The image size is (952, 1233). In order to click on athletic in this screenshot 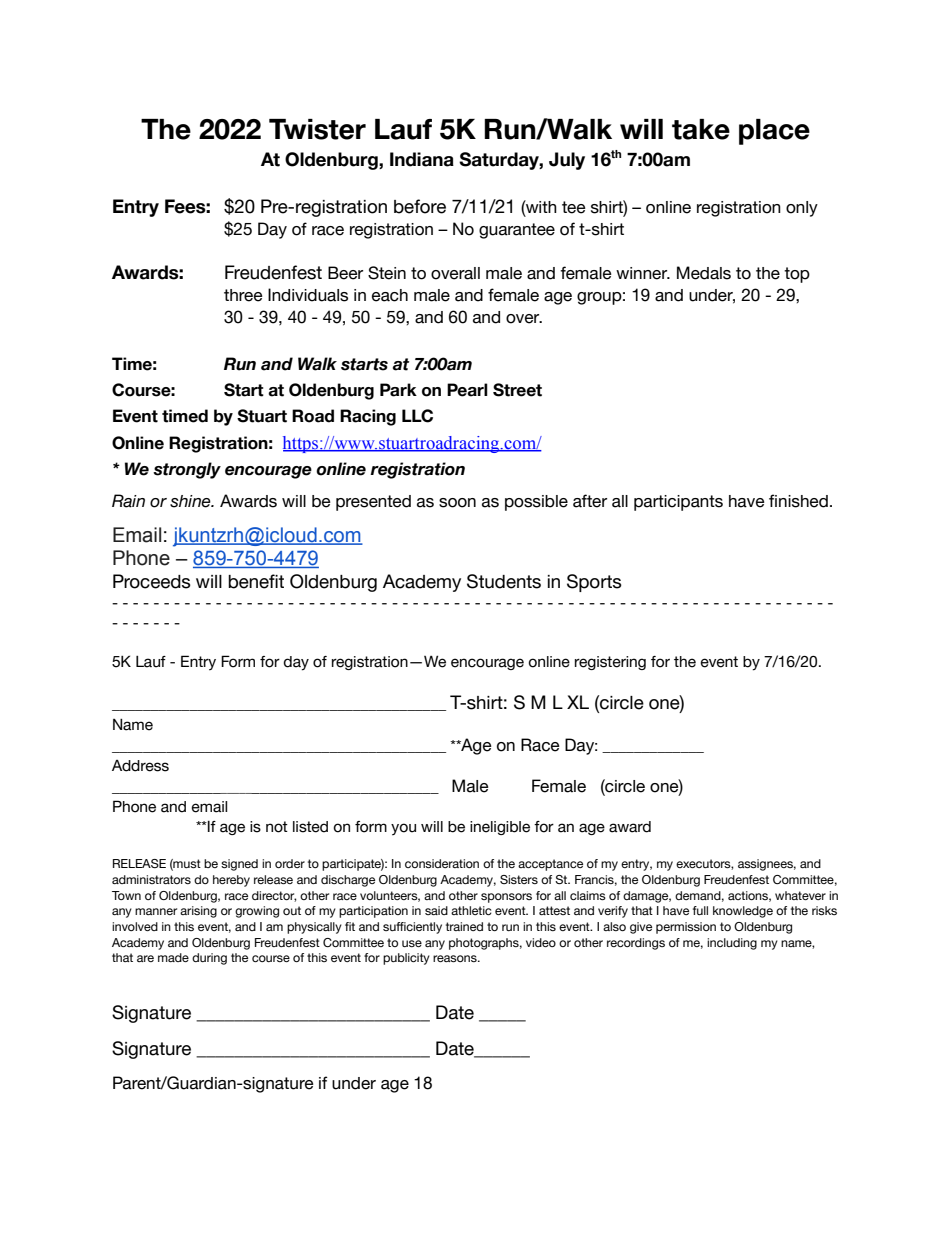, I will do `click(471, 910)`.
